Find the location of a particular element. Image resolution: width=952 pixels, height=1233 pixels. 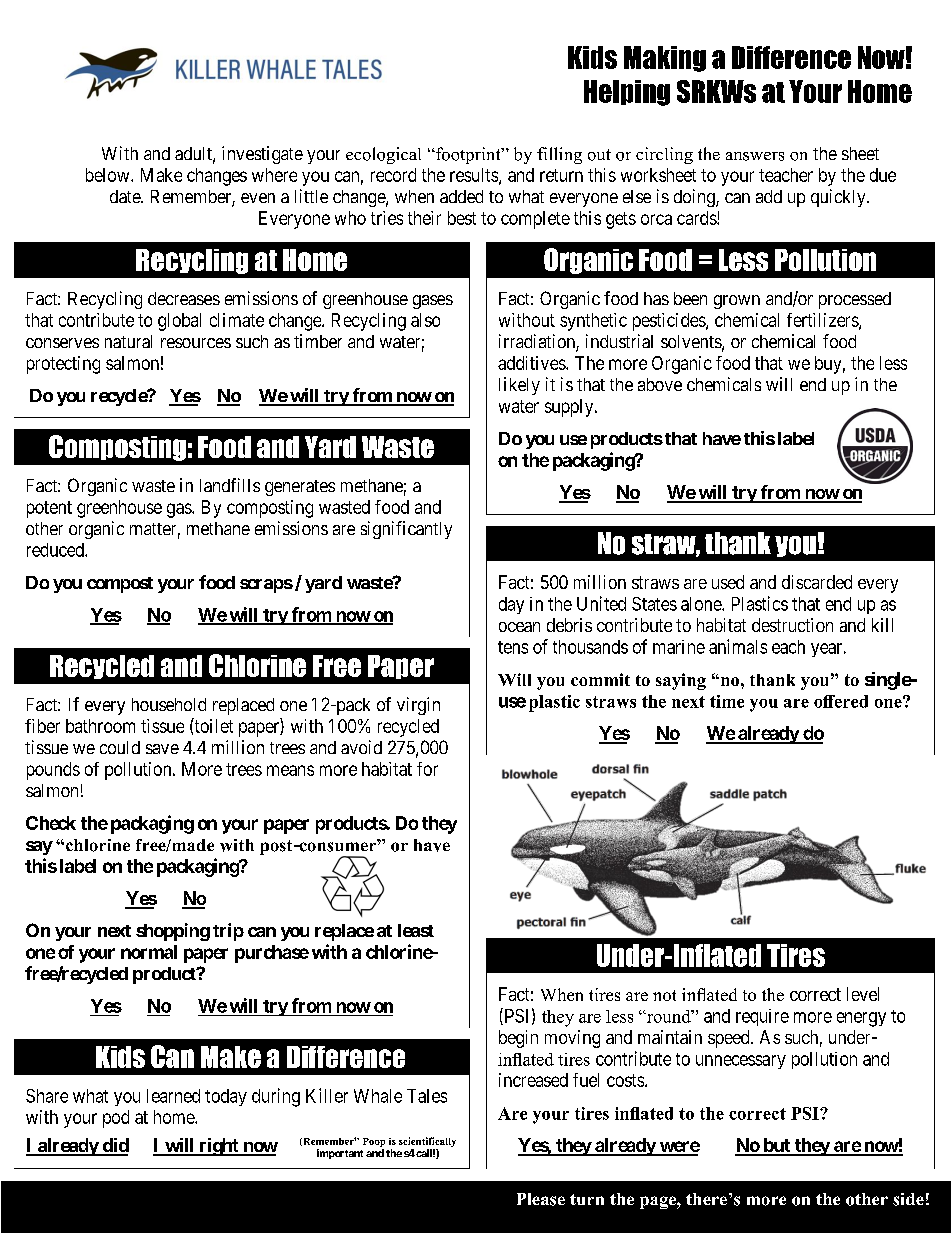

did is located at coordinates (114, 1146).
